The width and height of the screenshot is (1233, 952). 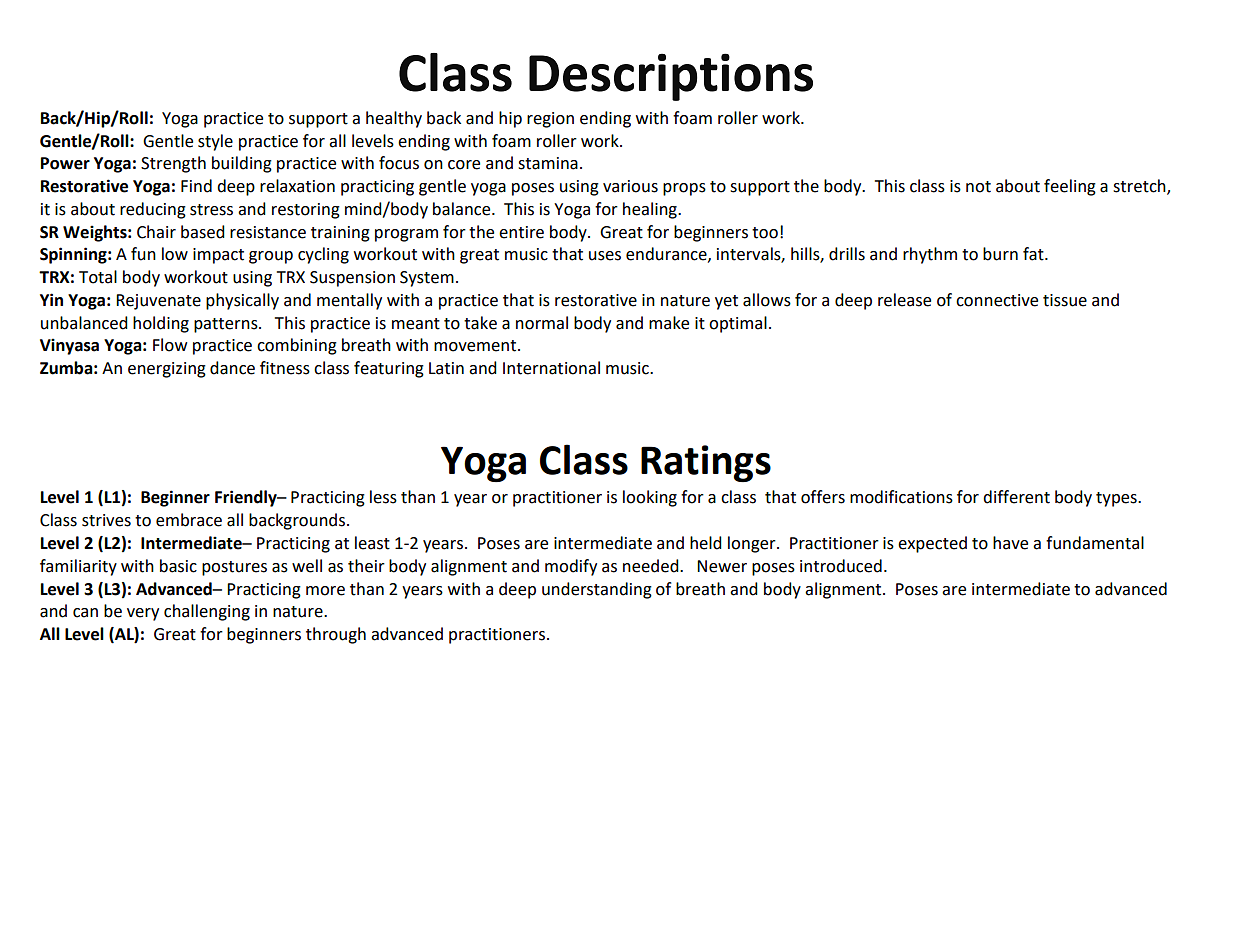 What do you see at coordinates (551, 368) in the screenshot?
I see `International` at bounding box center [551, 368].
